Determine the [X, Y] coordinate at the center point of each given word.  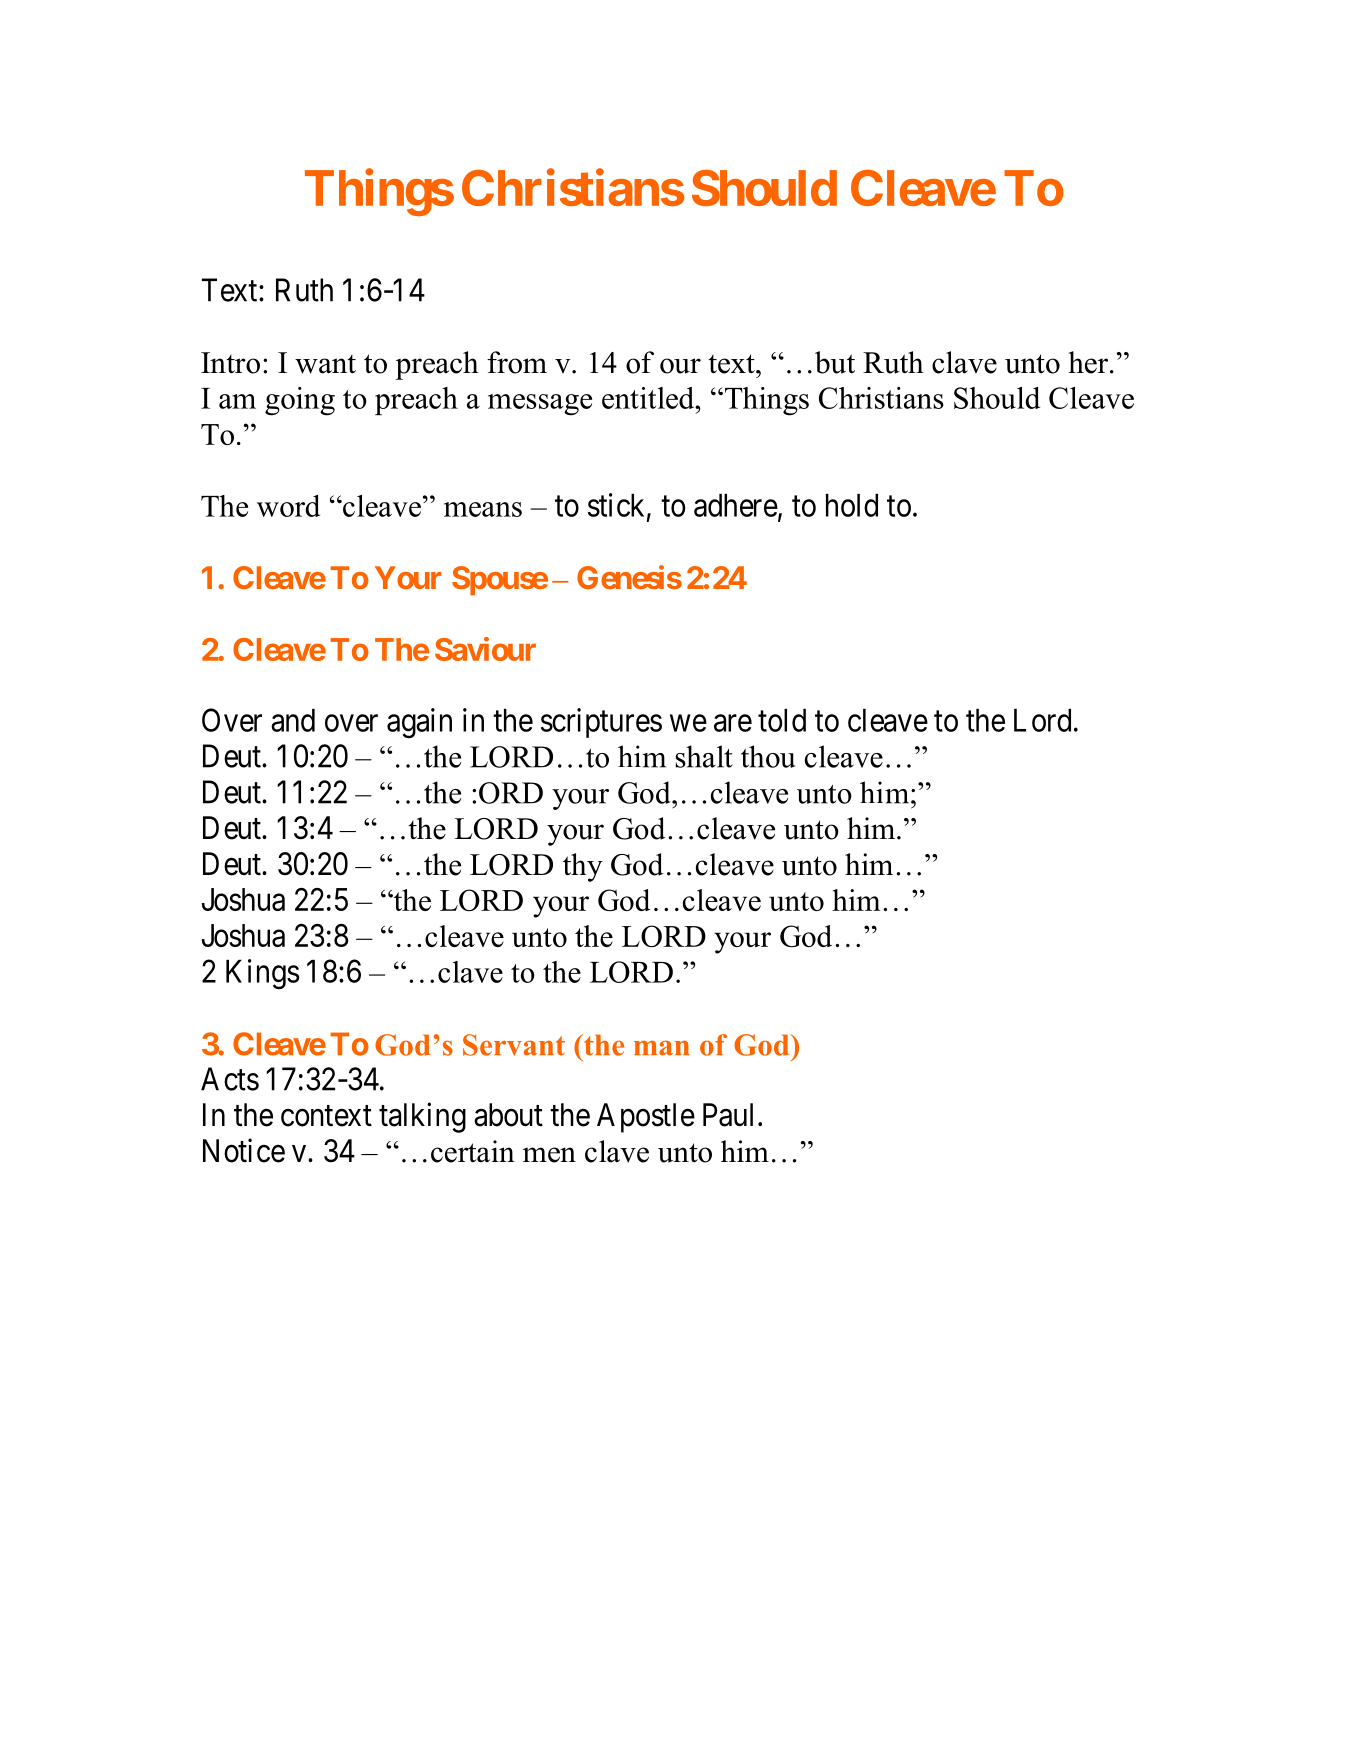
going [300, 401]
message [540, 405]
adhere [736, 505]
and [293, 720]
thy [583, 867]
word [288, 506]
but [835, 362]
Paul [731, 1115]
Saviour [485, 649]
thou [768, 756]
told [782, 720]
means [483, 509]
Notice [244, 1150]
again [419, 723]
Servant [514, 1045]
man [662, 1048]
